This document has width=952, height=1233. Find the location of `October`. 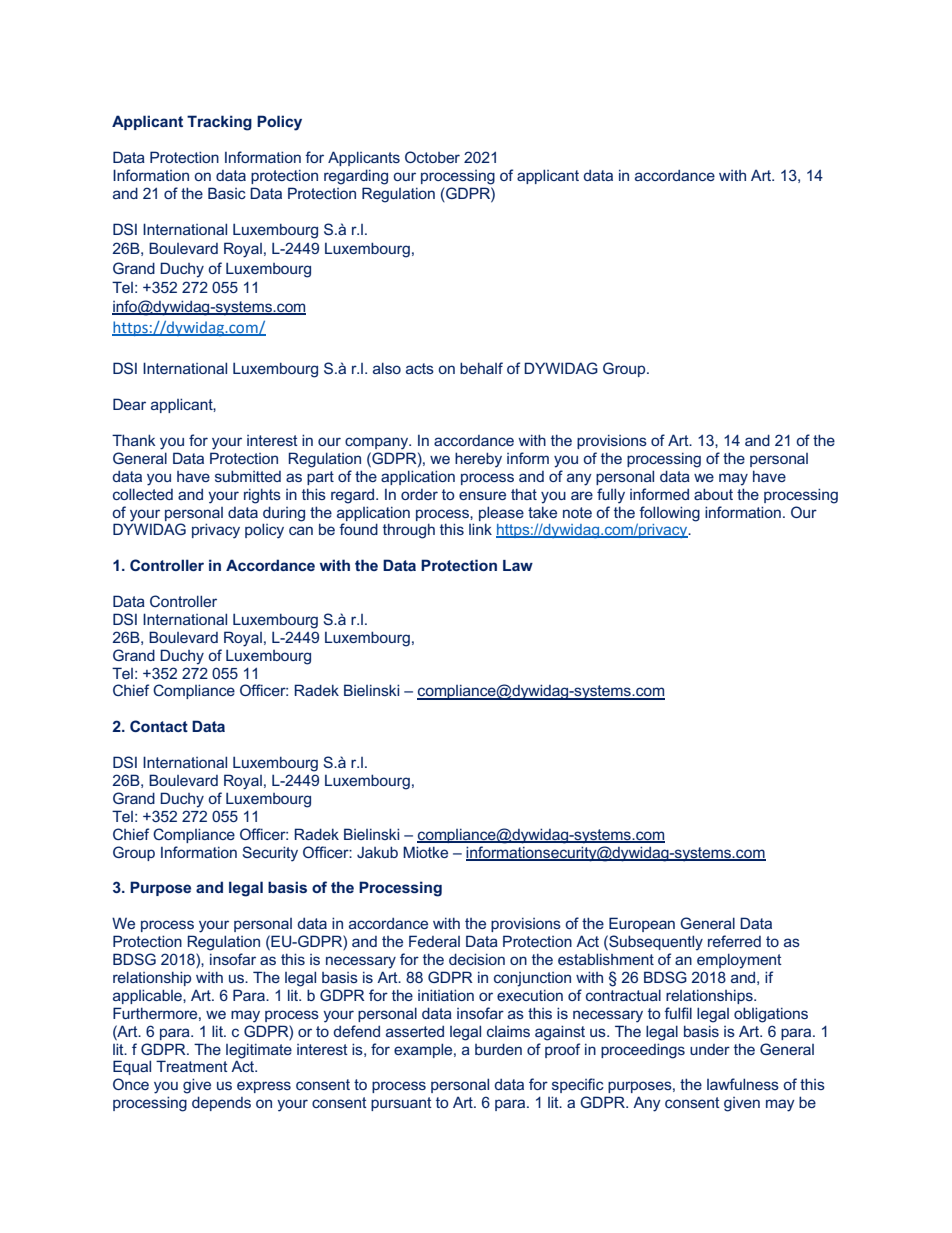

October is located at coordinates (432, 157).
